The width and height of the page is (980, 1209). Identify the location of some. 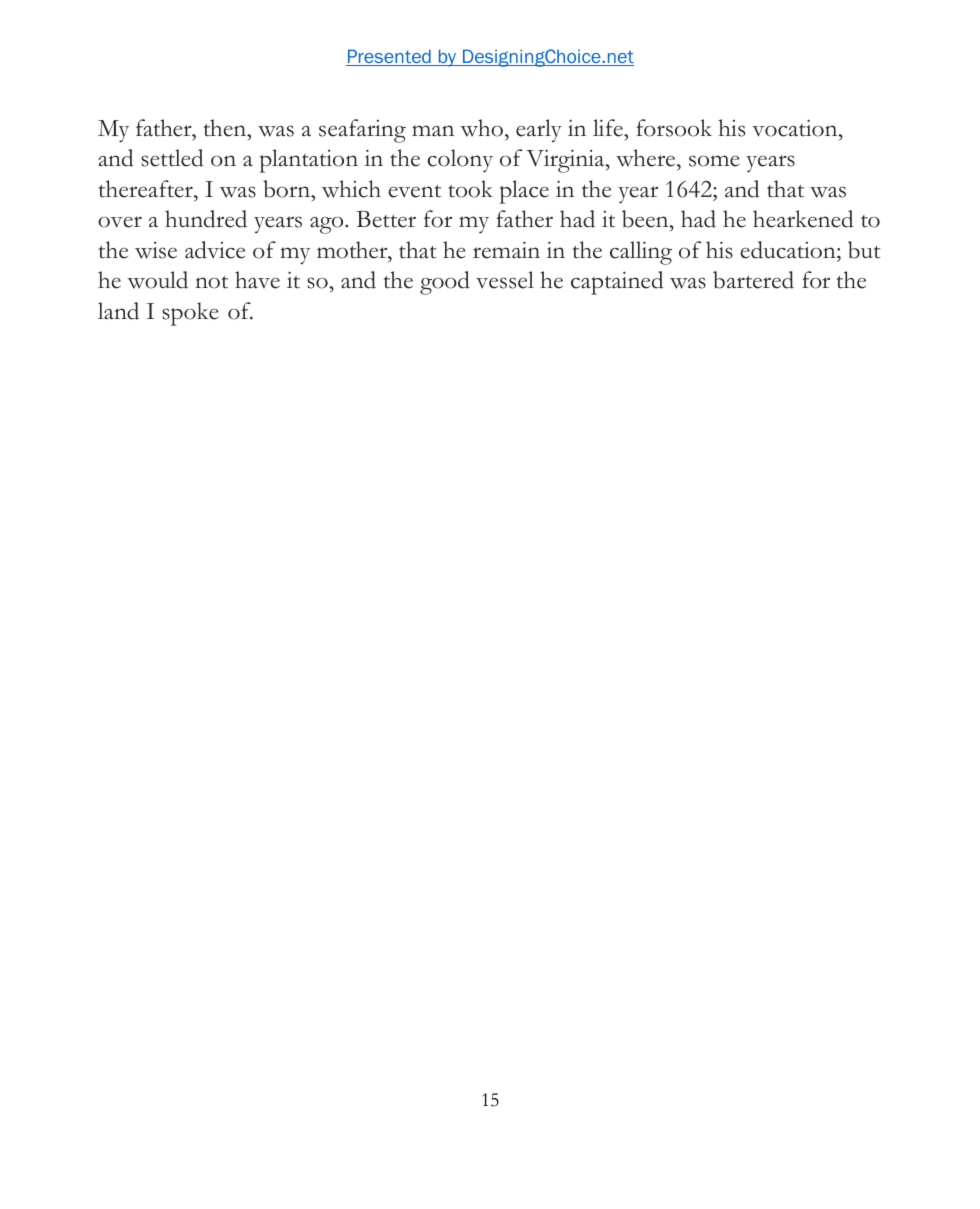
(714, 161).
